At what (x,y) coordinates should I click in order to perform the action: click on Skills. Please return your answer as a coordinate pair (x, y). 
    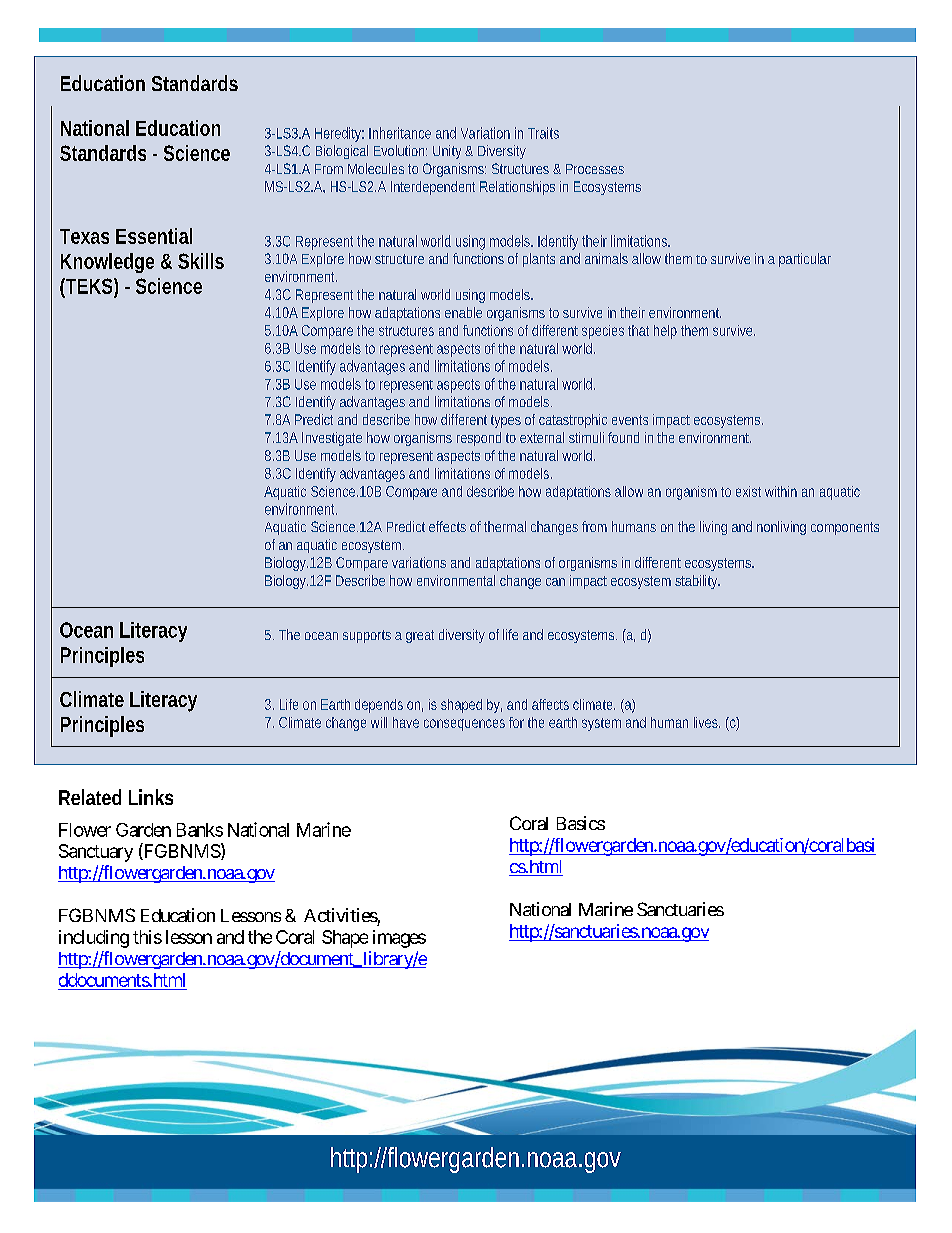
    Looking at the image, I should click on (201, 261).
